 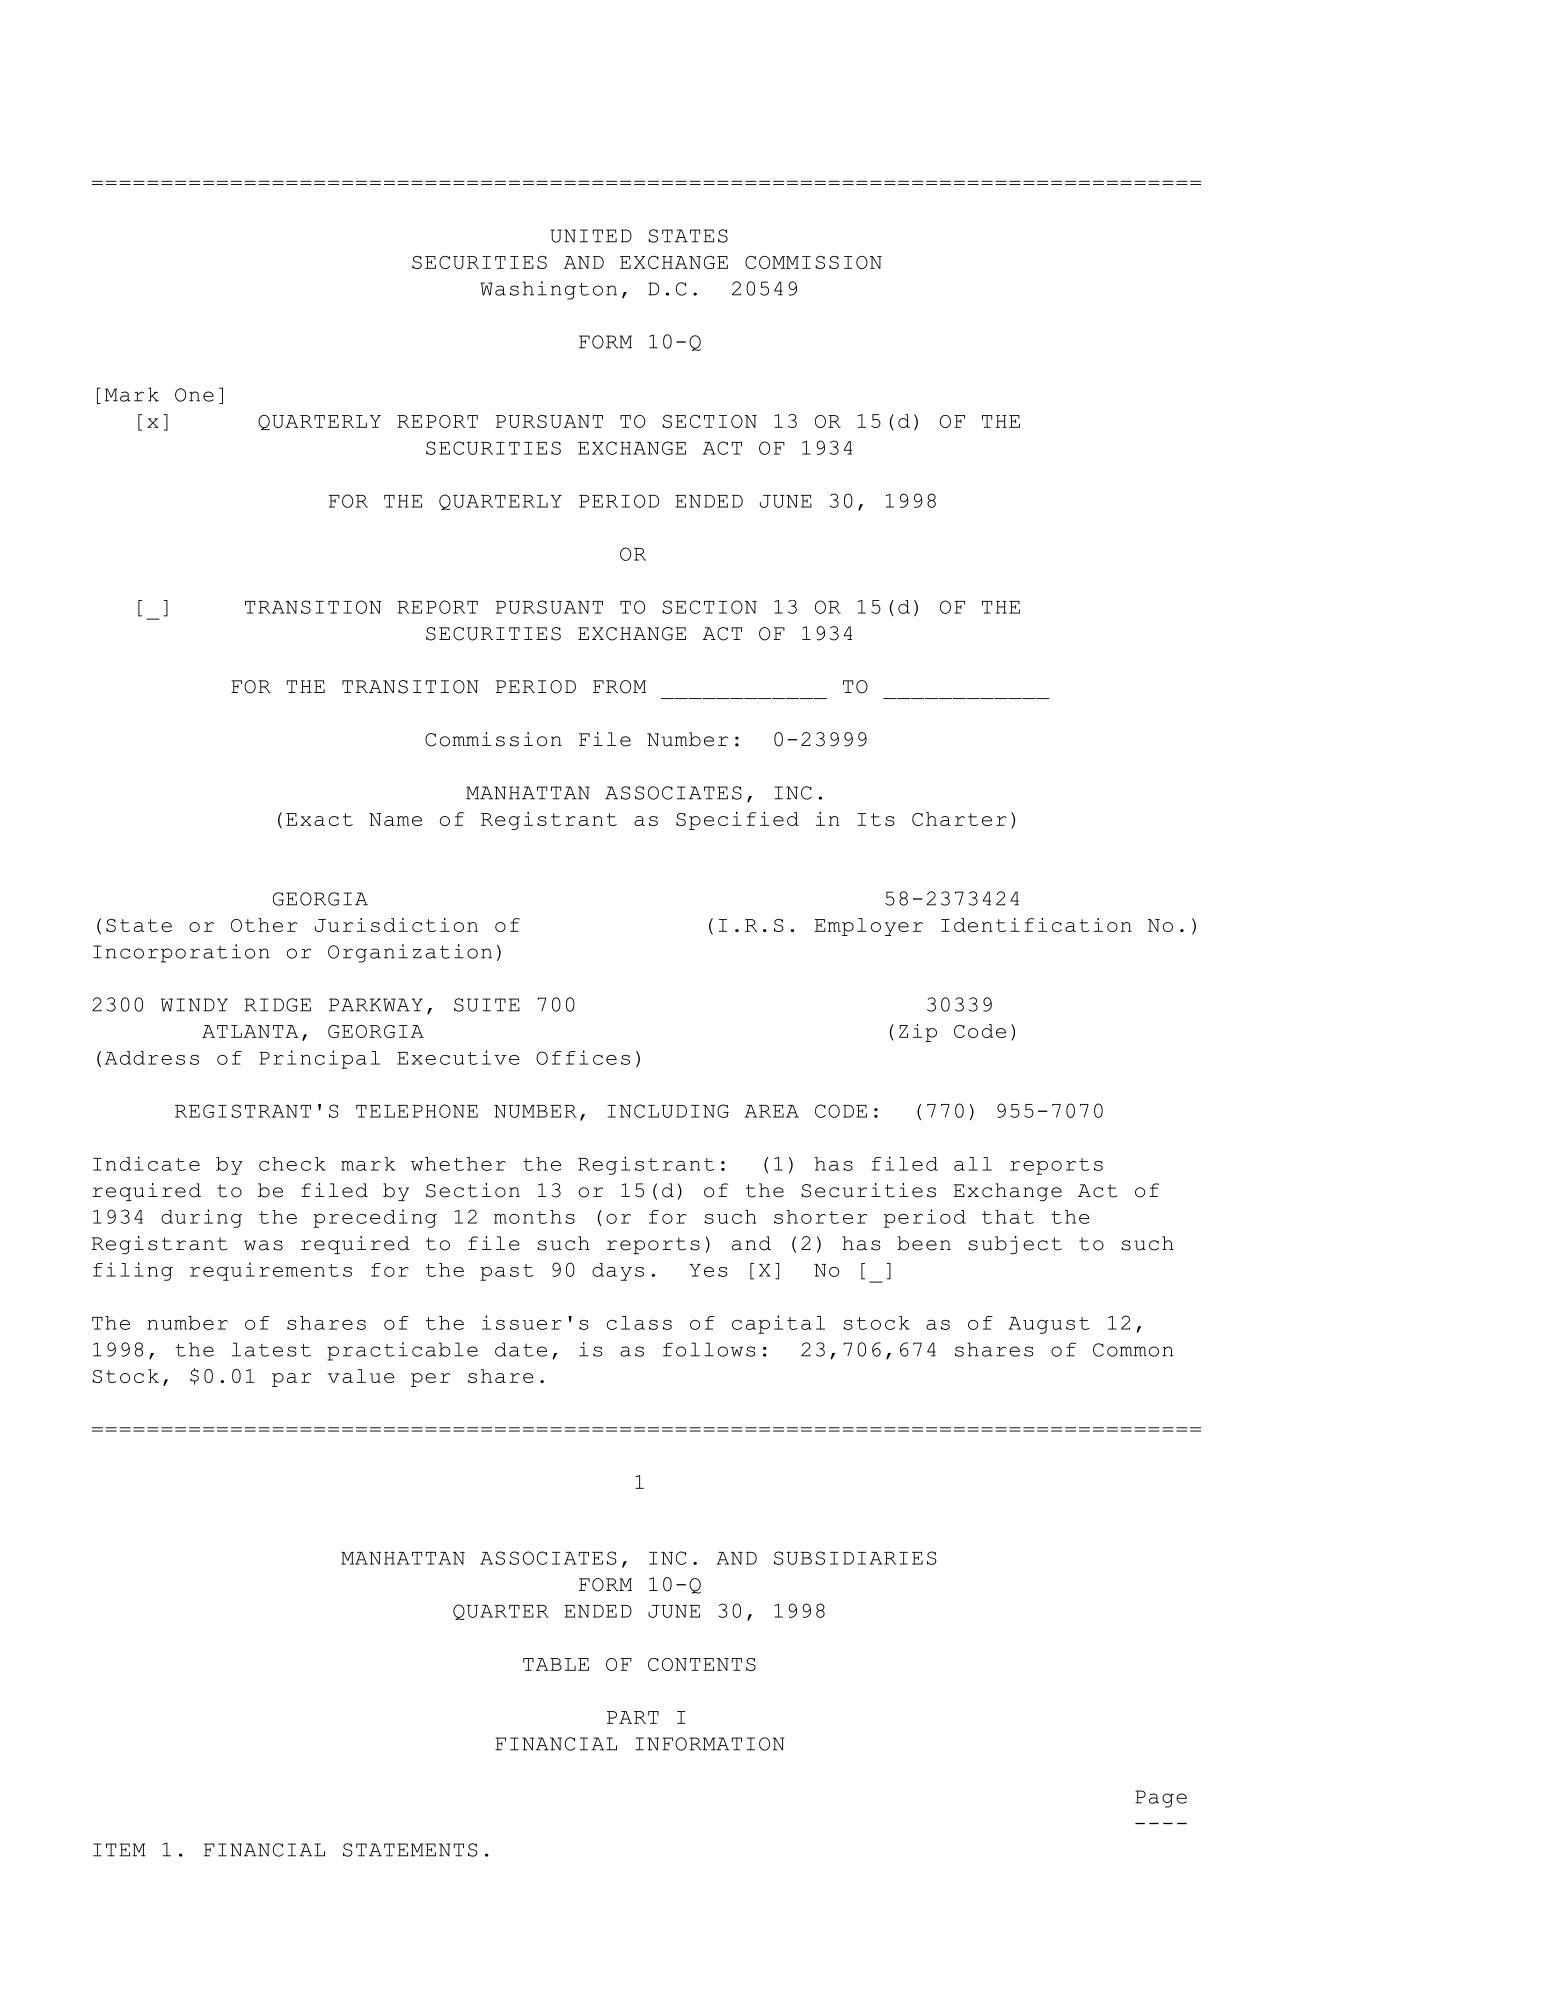 What do you see at coordinates (918, 1033) in the image?
I see `Zip` at bounding box center [918, 1033].
